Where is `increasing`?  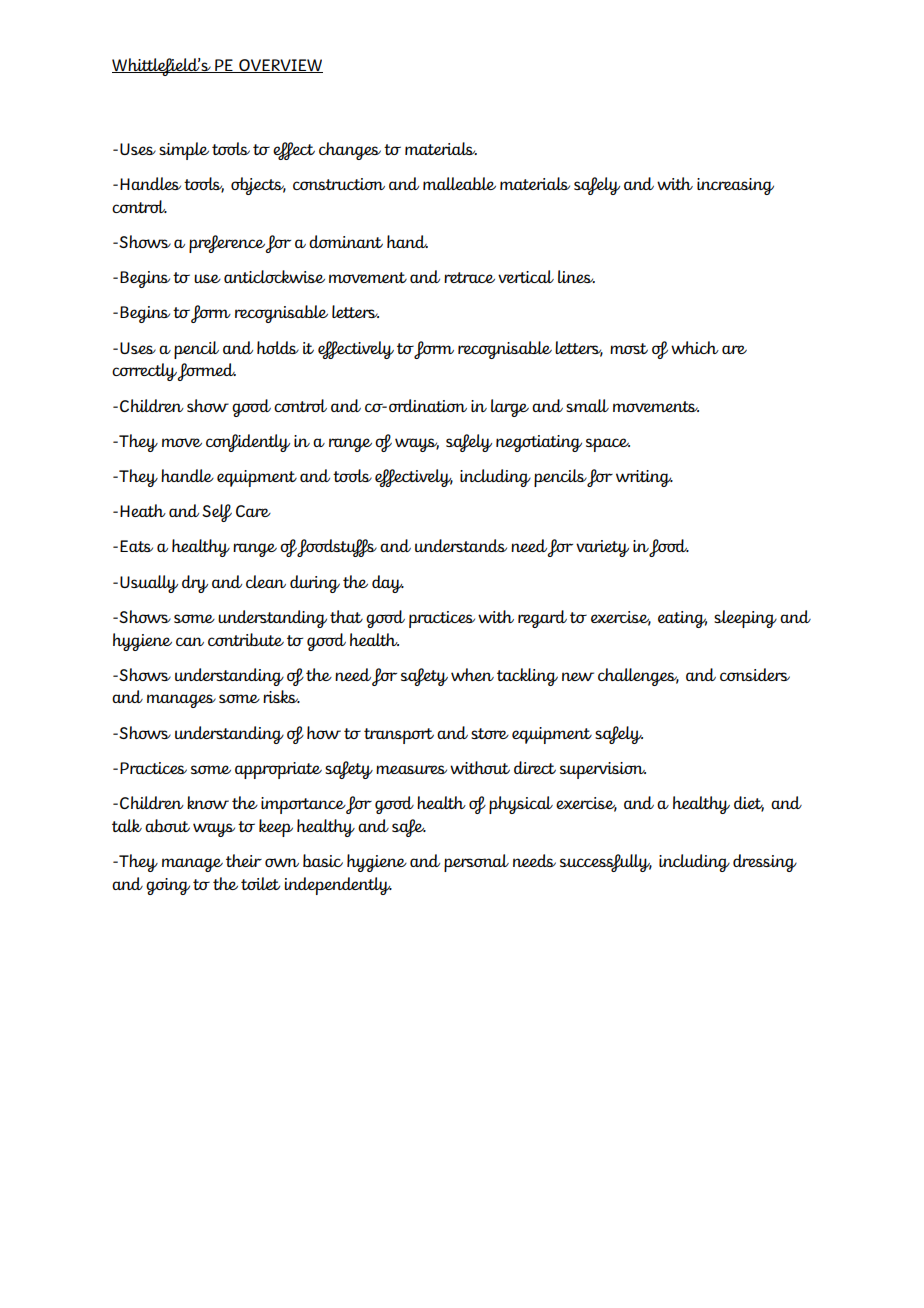 increasing is located at coordinates (735, 186).
